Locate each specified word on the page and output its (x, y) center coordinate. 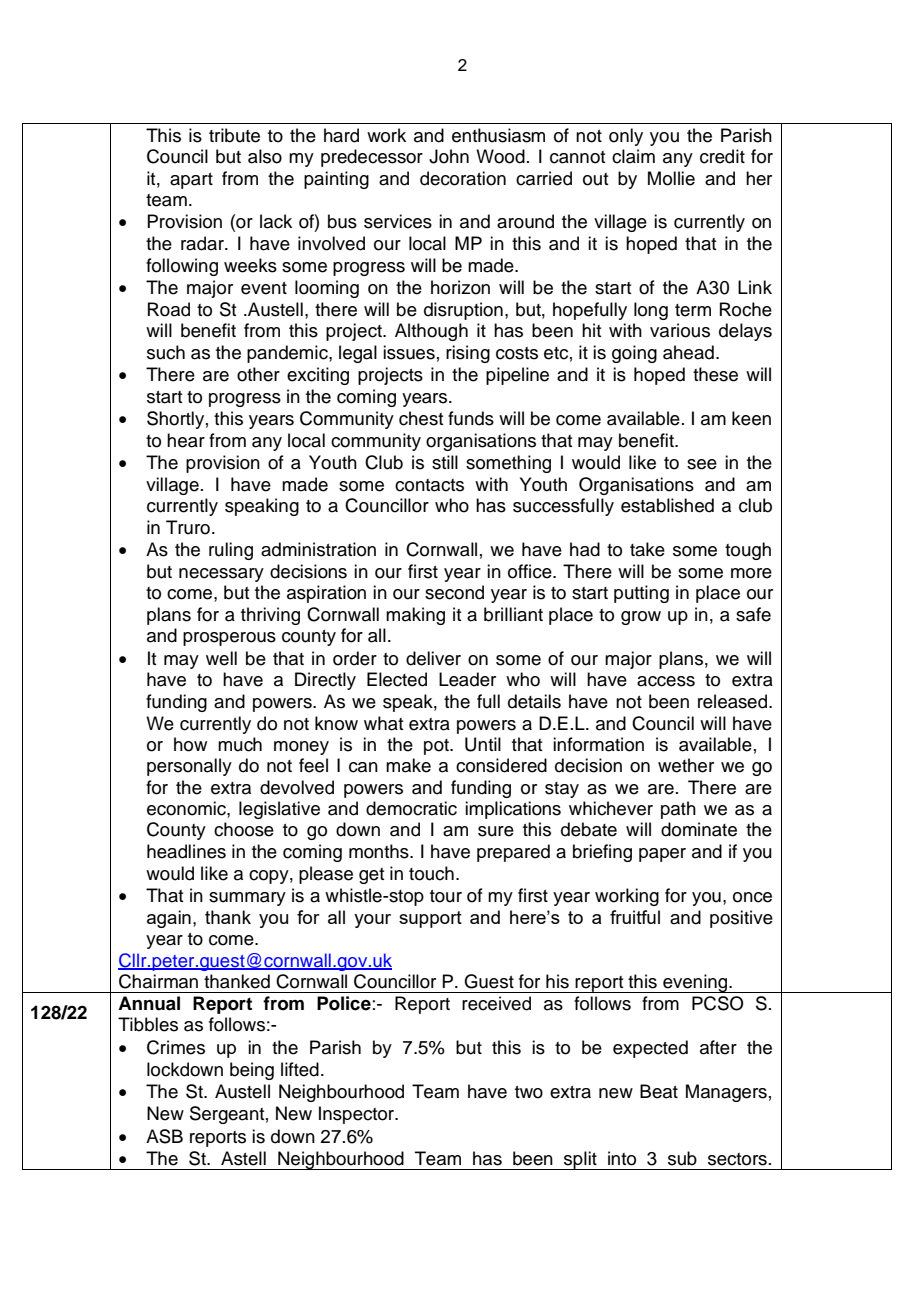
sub (682, 1158)
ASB (164, 1136)
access (666, 681)
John (449, 156)
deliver (433, 658)
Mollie (671, 178)
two (529, 1092)
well (221, 658)
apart (191, 181)
